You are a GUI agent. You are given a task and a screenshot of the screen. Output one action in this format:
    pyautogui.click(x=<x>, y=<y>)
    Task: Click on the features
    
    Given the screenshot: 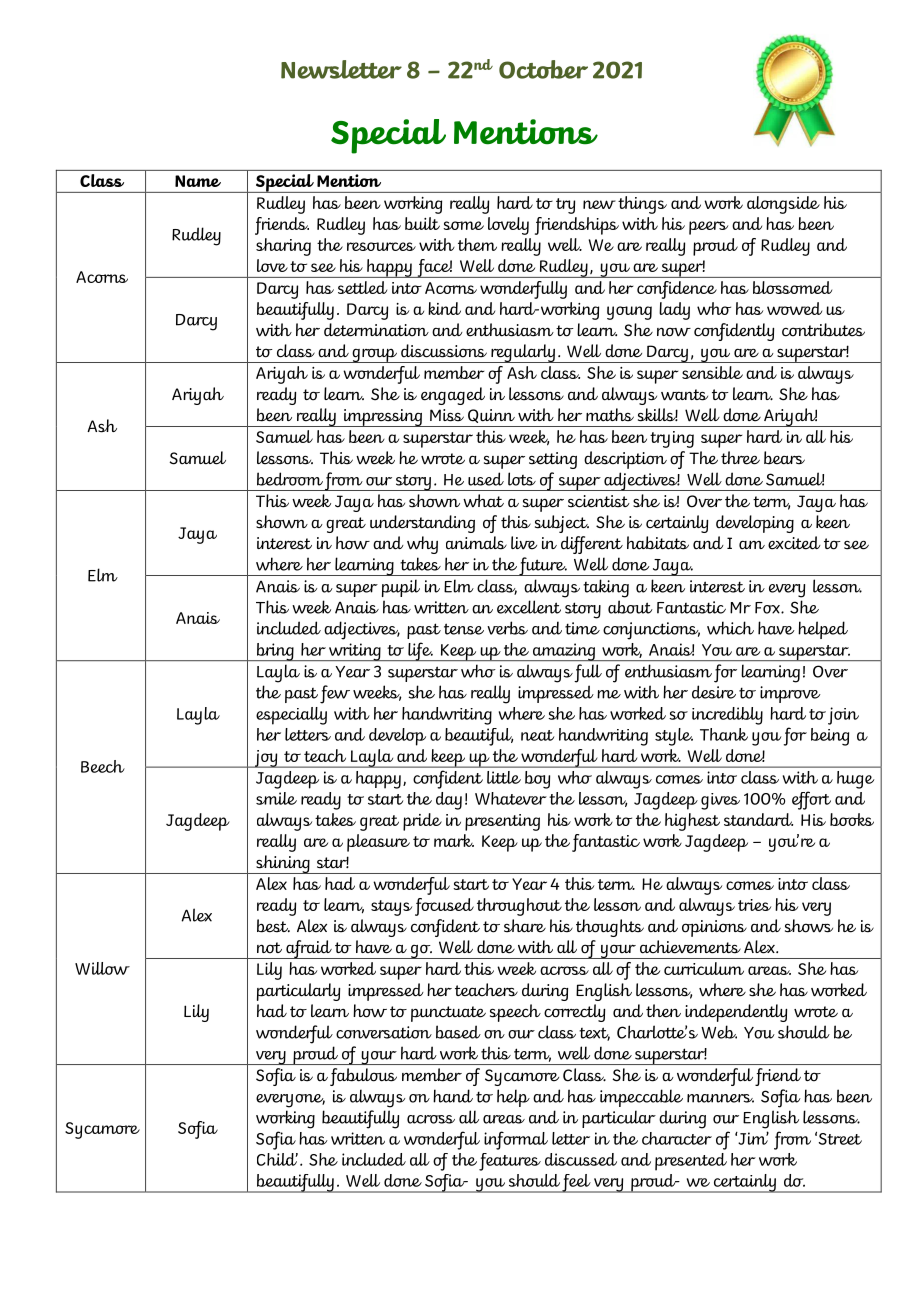 What is the action you would take?
    pyautogui.click(x=510, y=1162)
